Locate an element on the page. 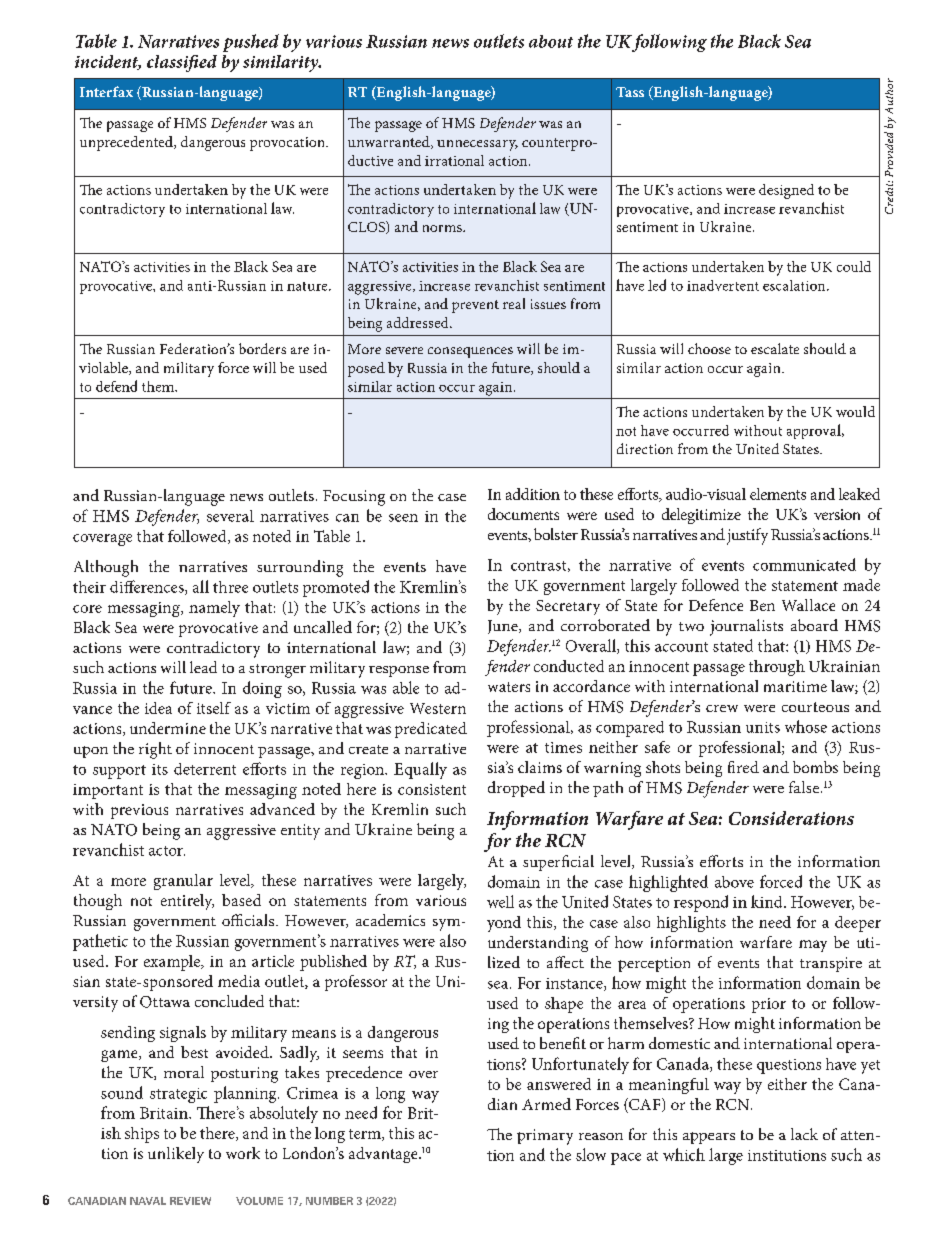 The image size is (952, 1233). journalists is located at coordinates (746, 627).
